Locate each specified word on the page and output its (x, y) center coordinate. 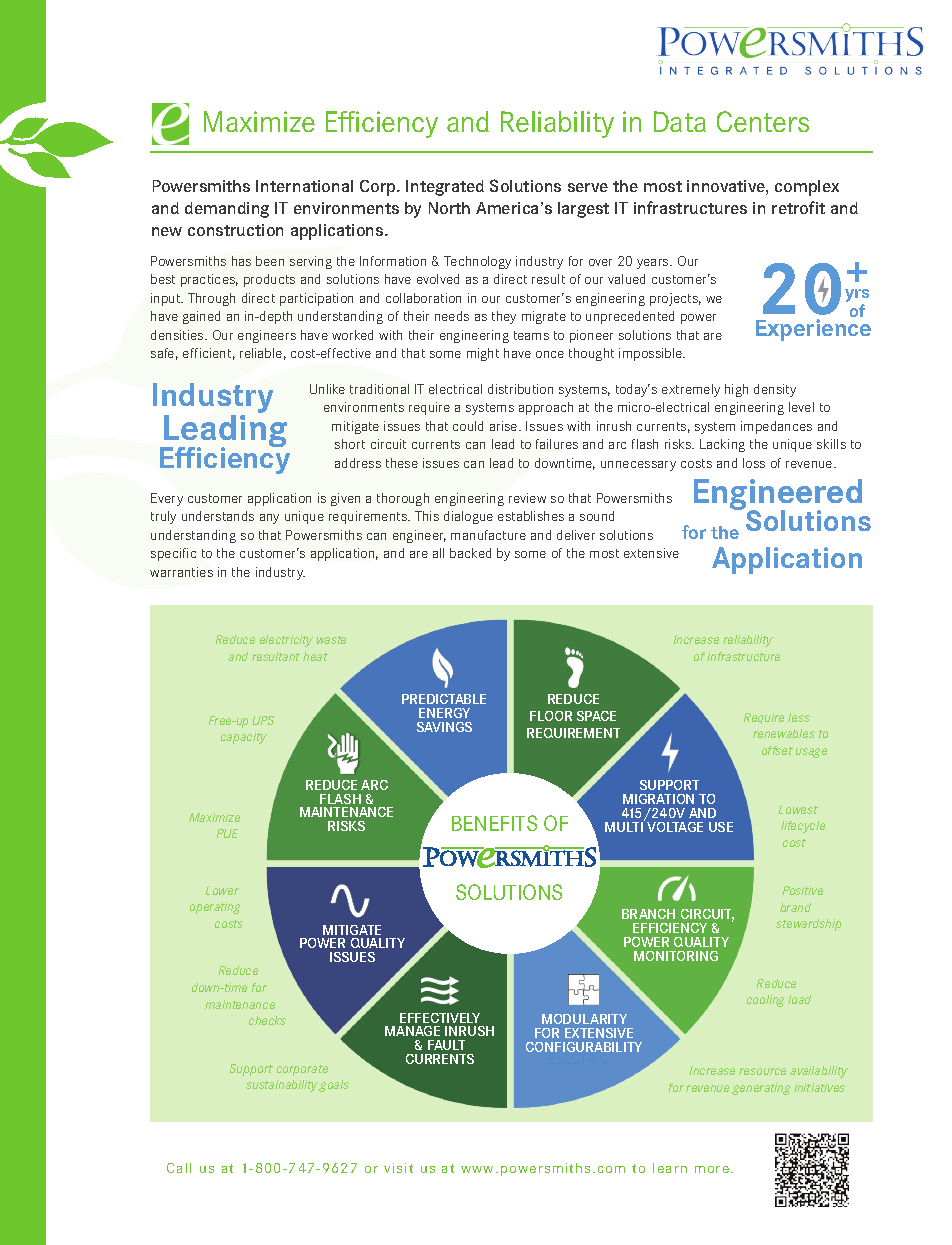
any (269, 519)
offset (777, 750)
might (483, 354)
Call (179, 1168)
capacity (244, 738)
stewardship (808, 925)
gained (201, 317)
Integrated (445, 188)
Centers (763, 121)
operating (215, 908)
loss (754, 463)
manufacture (488, 535)
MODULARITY (584, 1019)
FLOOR (551, 716)
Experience (813, 330)
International (304, 186)
